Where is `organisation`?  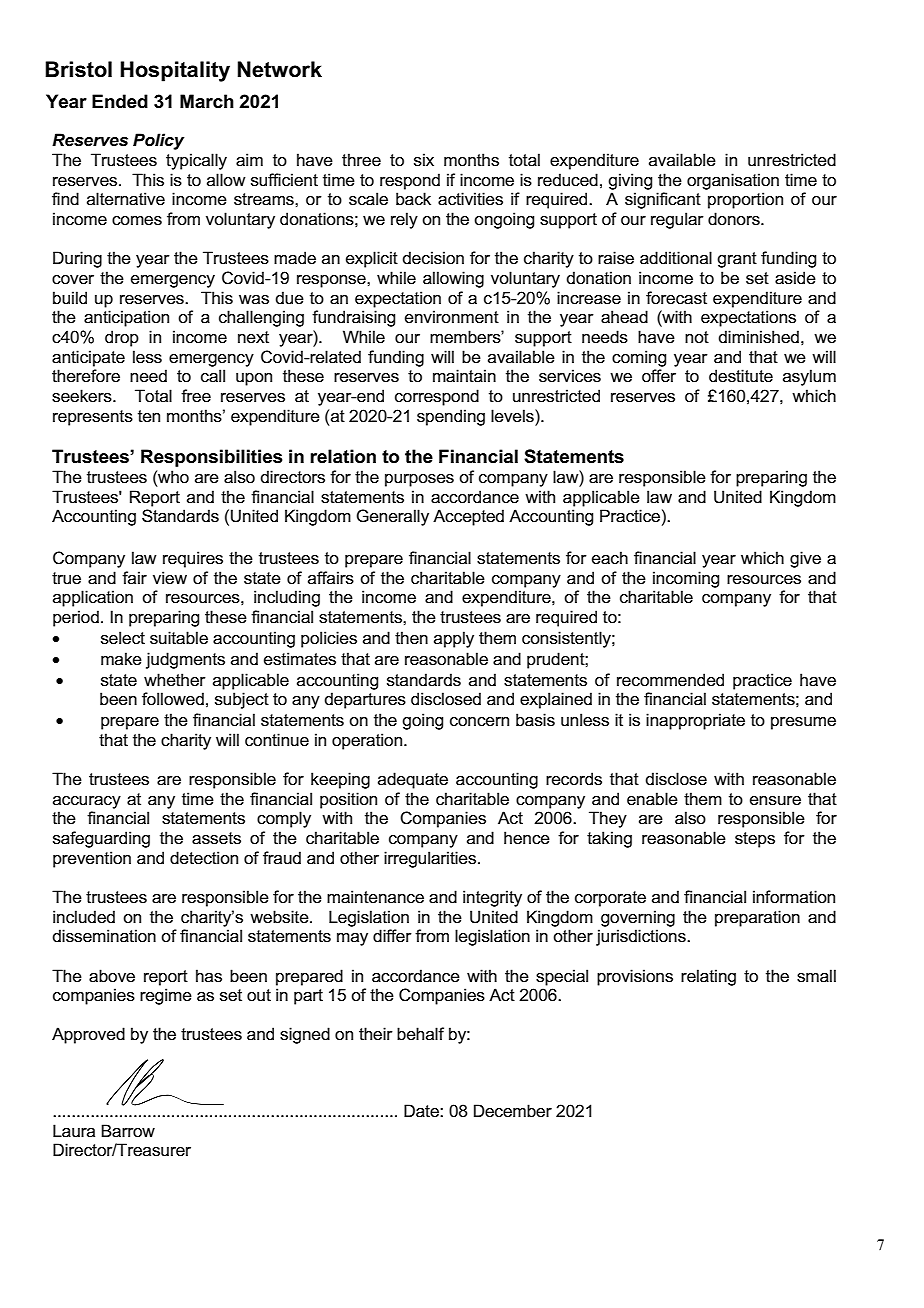
organisation is located at coordinates (733, 181).
